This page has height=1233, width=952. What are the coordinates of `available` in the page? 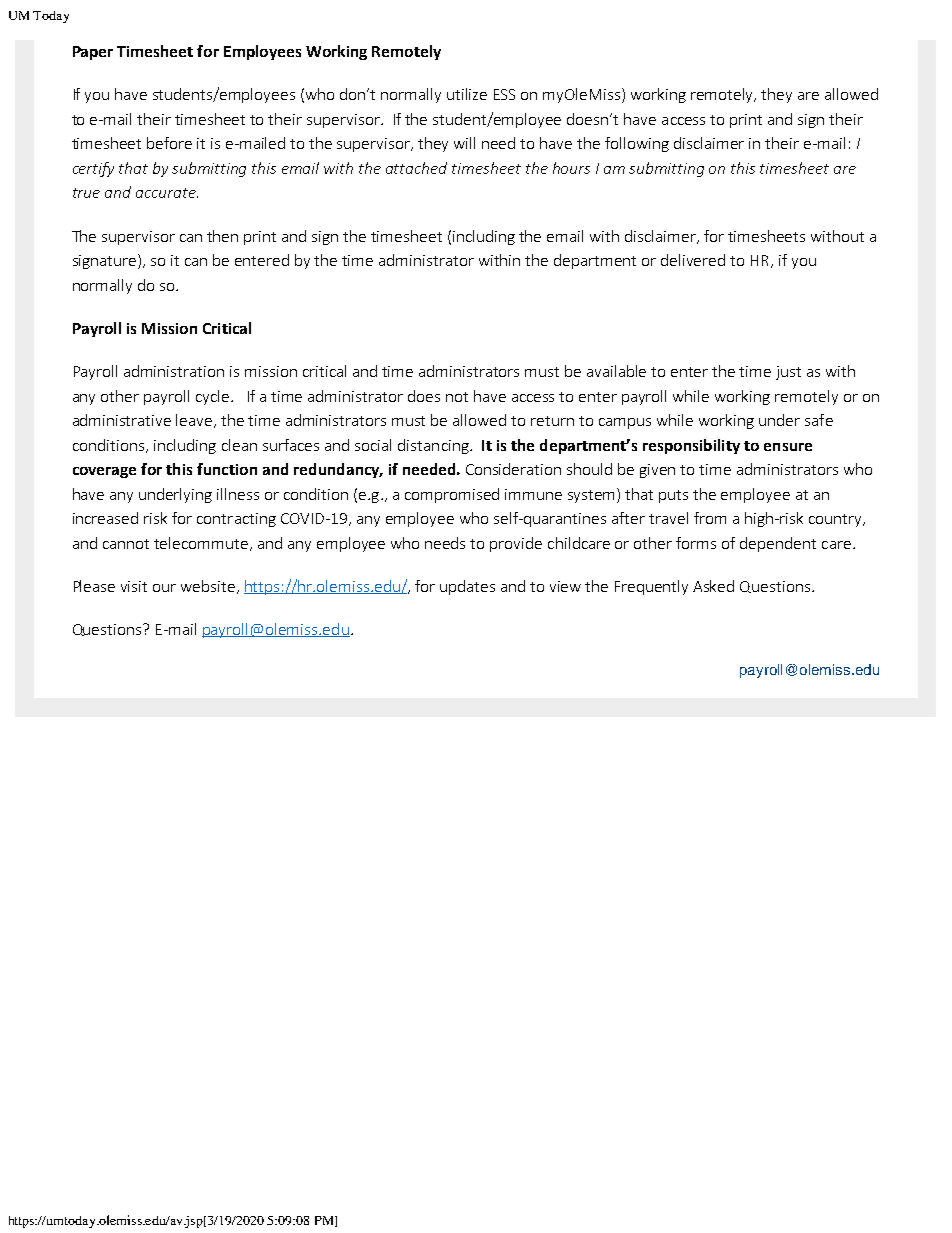 It's located at (616, 371).
